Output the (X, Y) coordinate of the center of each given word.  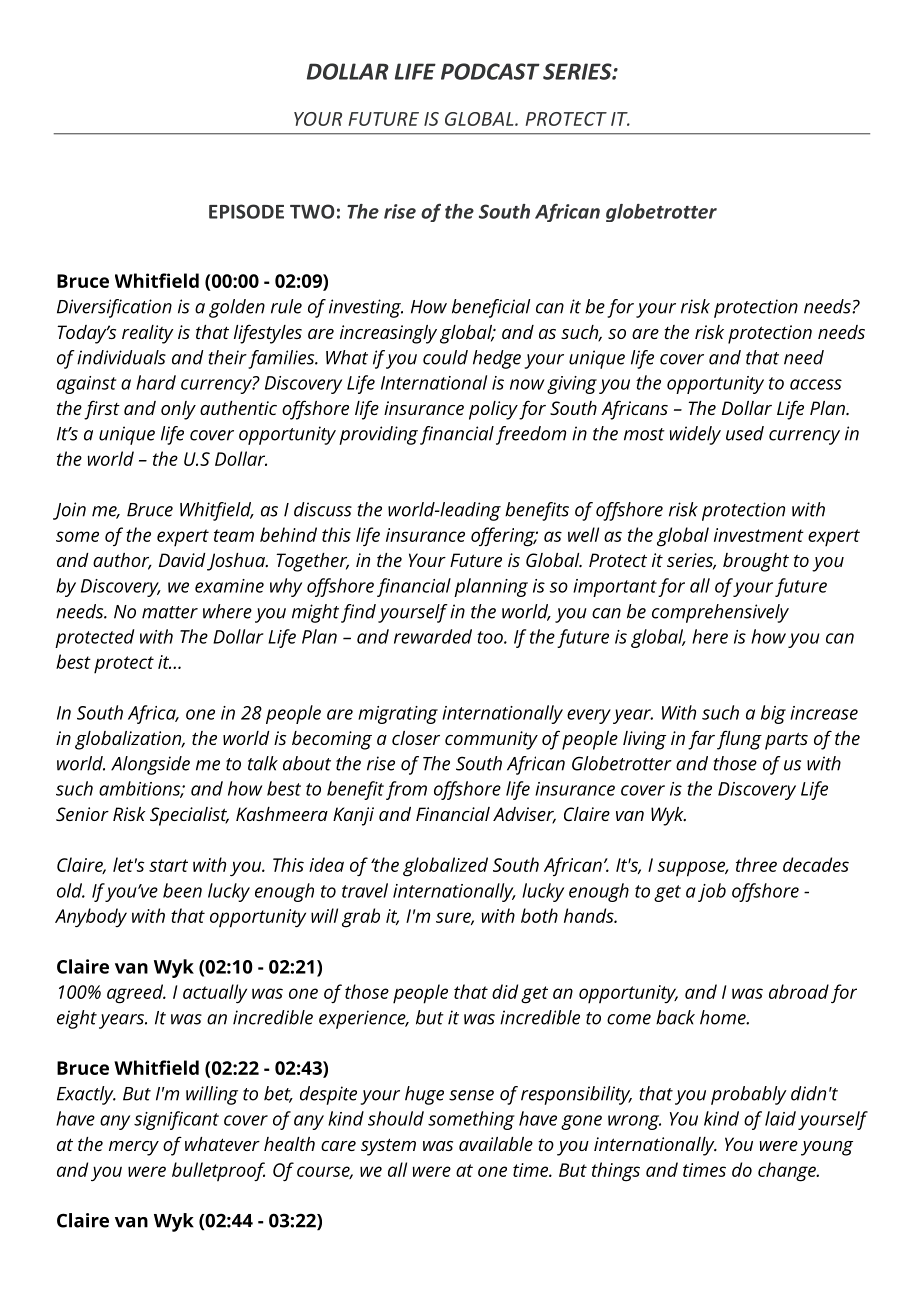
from (406, 790)
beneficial (491, 308)
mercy (134, 1148)
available (496, 1144)
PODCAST (490, 71)
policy (493, 410)
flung (739, 740)
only (178, 410)
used (745, 433)
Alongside (150, 765)
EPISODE (246, 211)
